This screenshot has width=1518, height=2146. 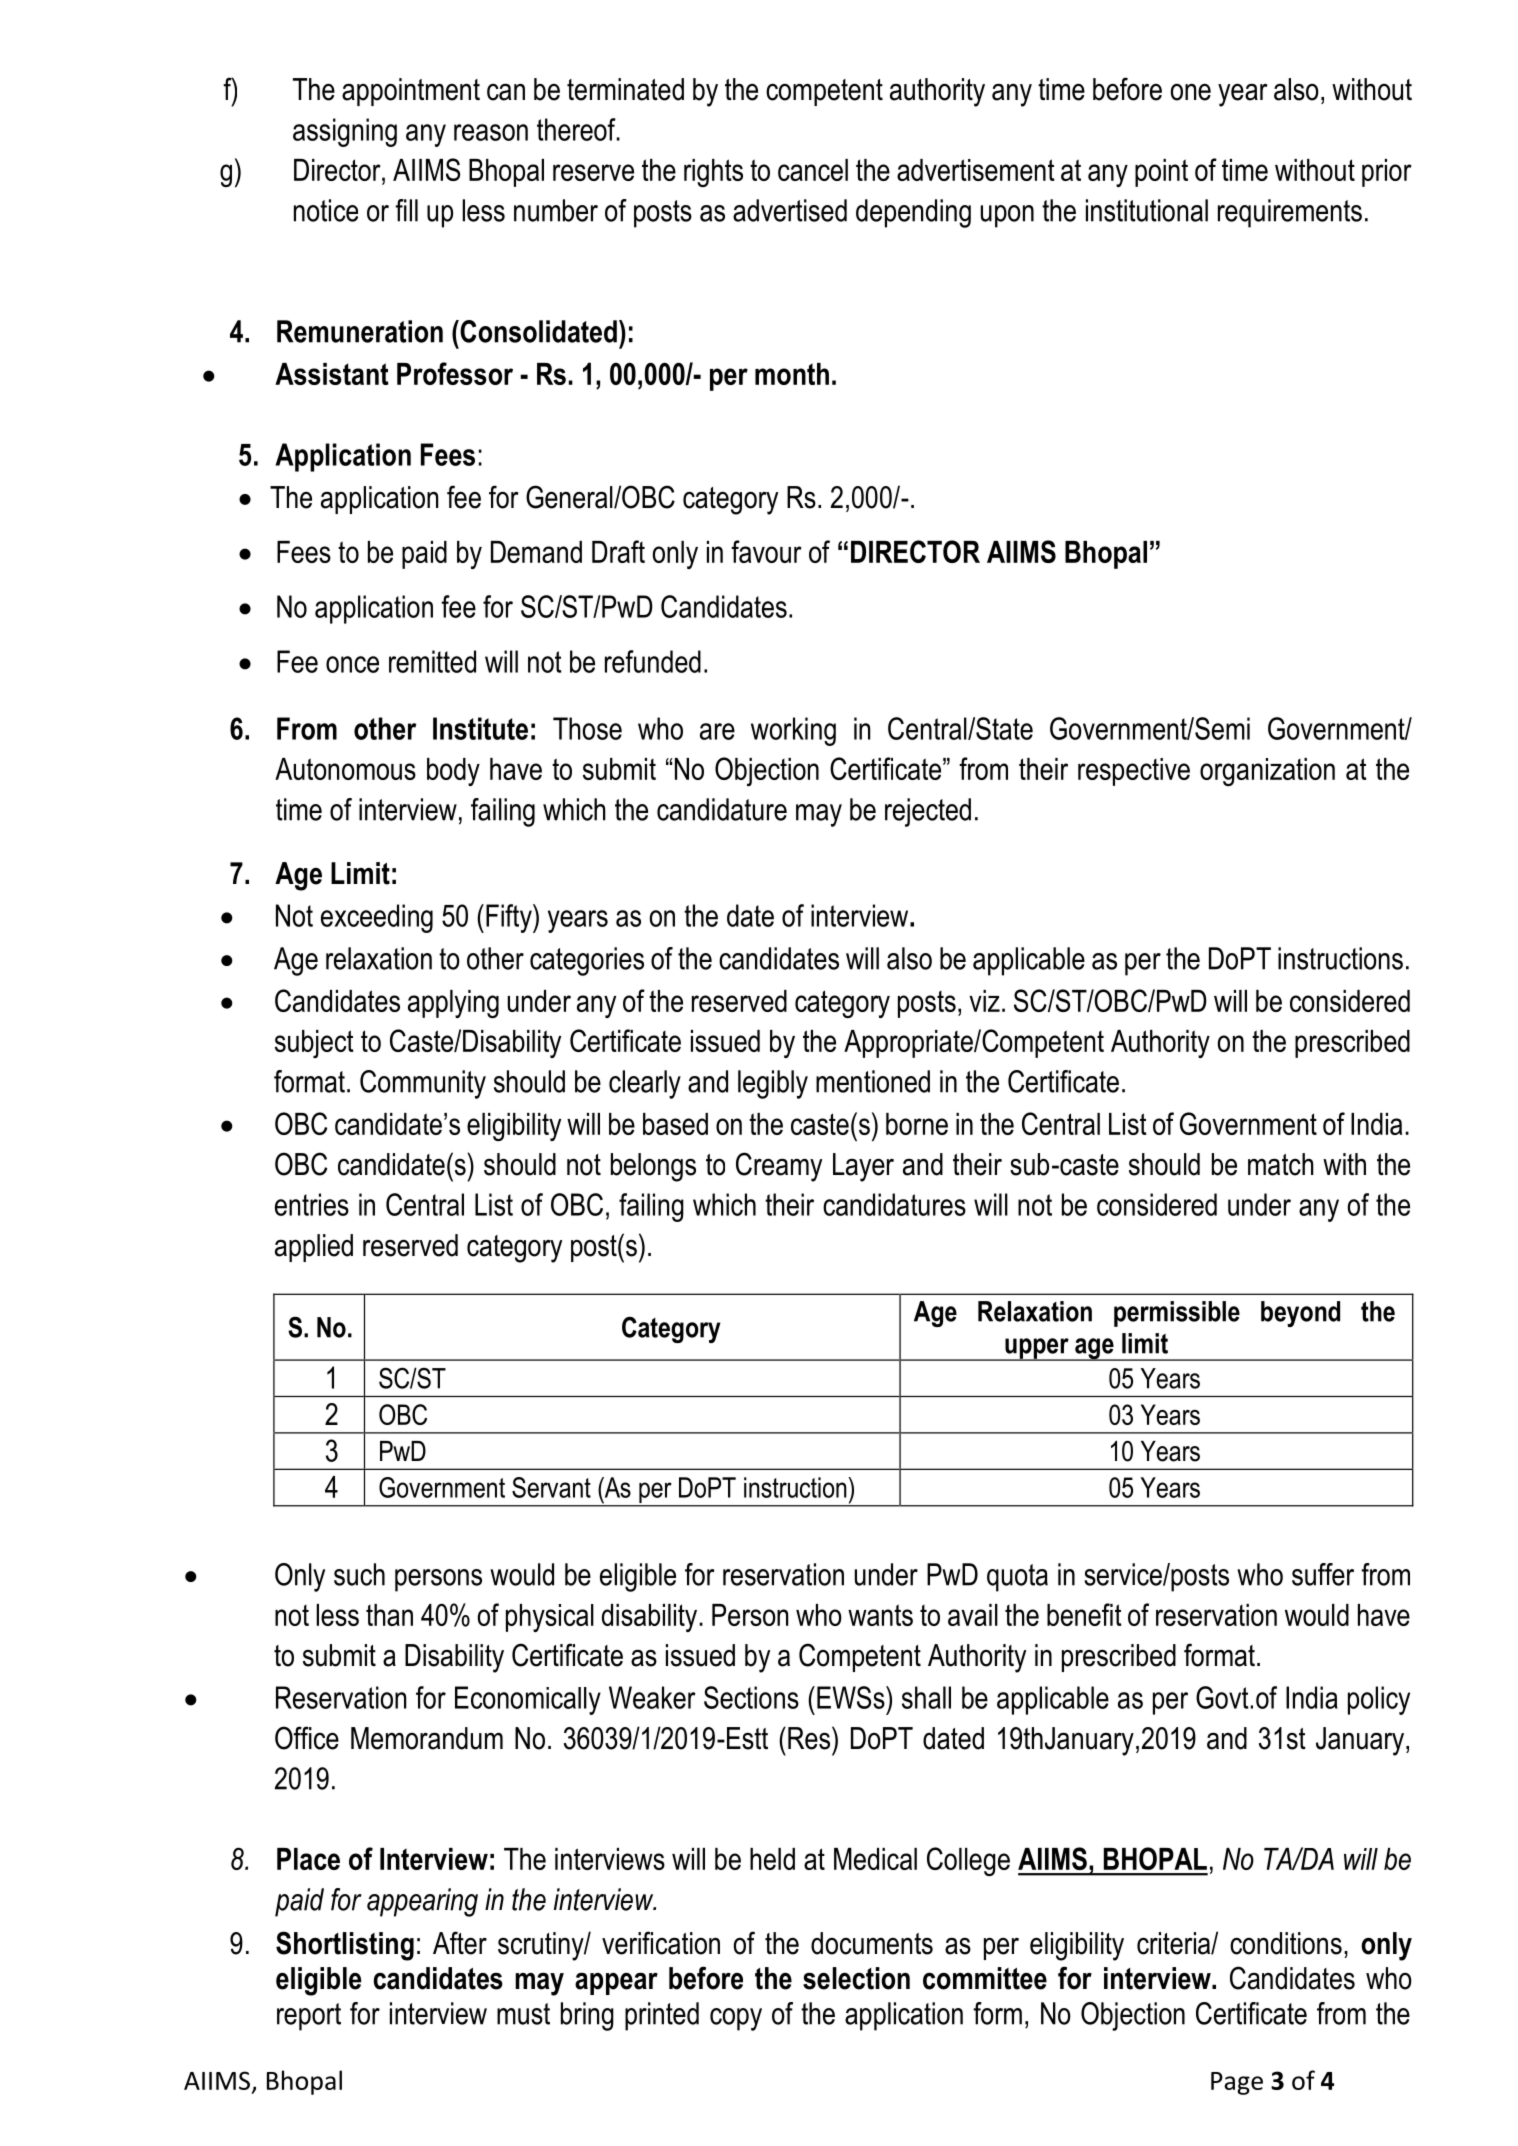 I want to click on beyond, so click(x=1300, y=1314).
